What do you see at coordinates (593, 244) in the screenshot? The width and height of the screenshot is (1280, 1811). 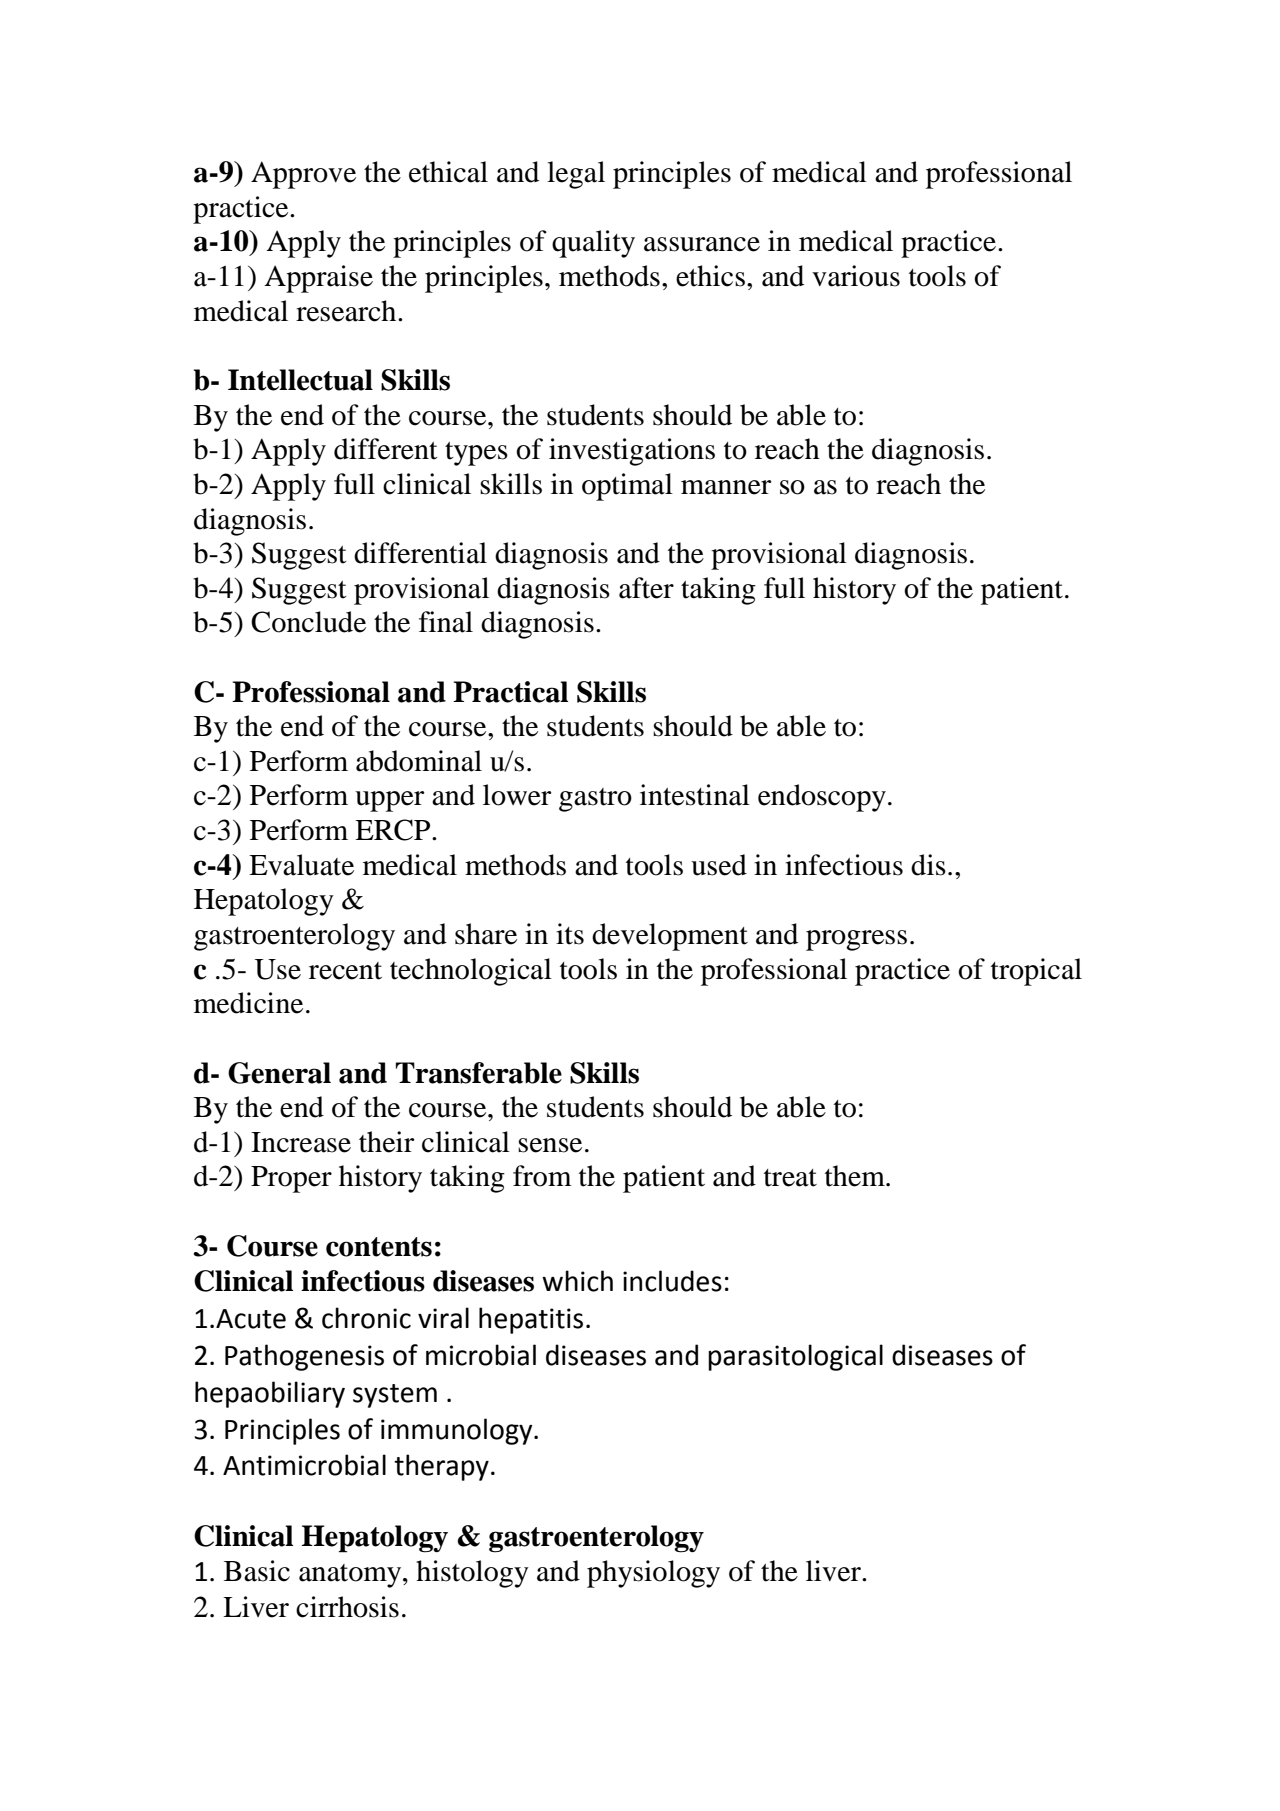 I see `quality` at bounding box center [593, 244].
